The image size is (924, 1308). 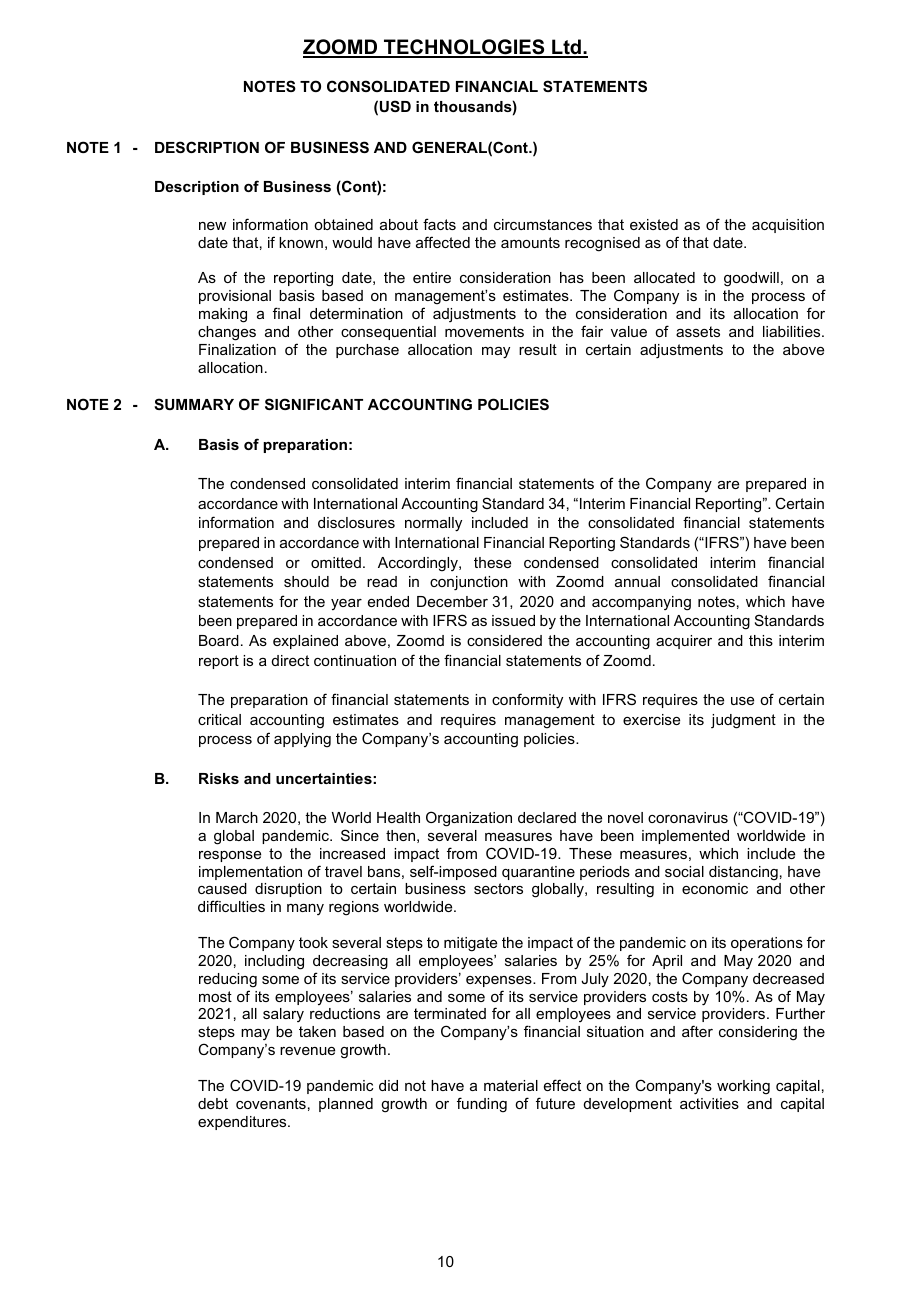 What do you see at coordinates (271, 1103) in the page?
I see `covenants` at bounding box center [271, 1103].
